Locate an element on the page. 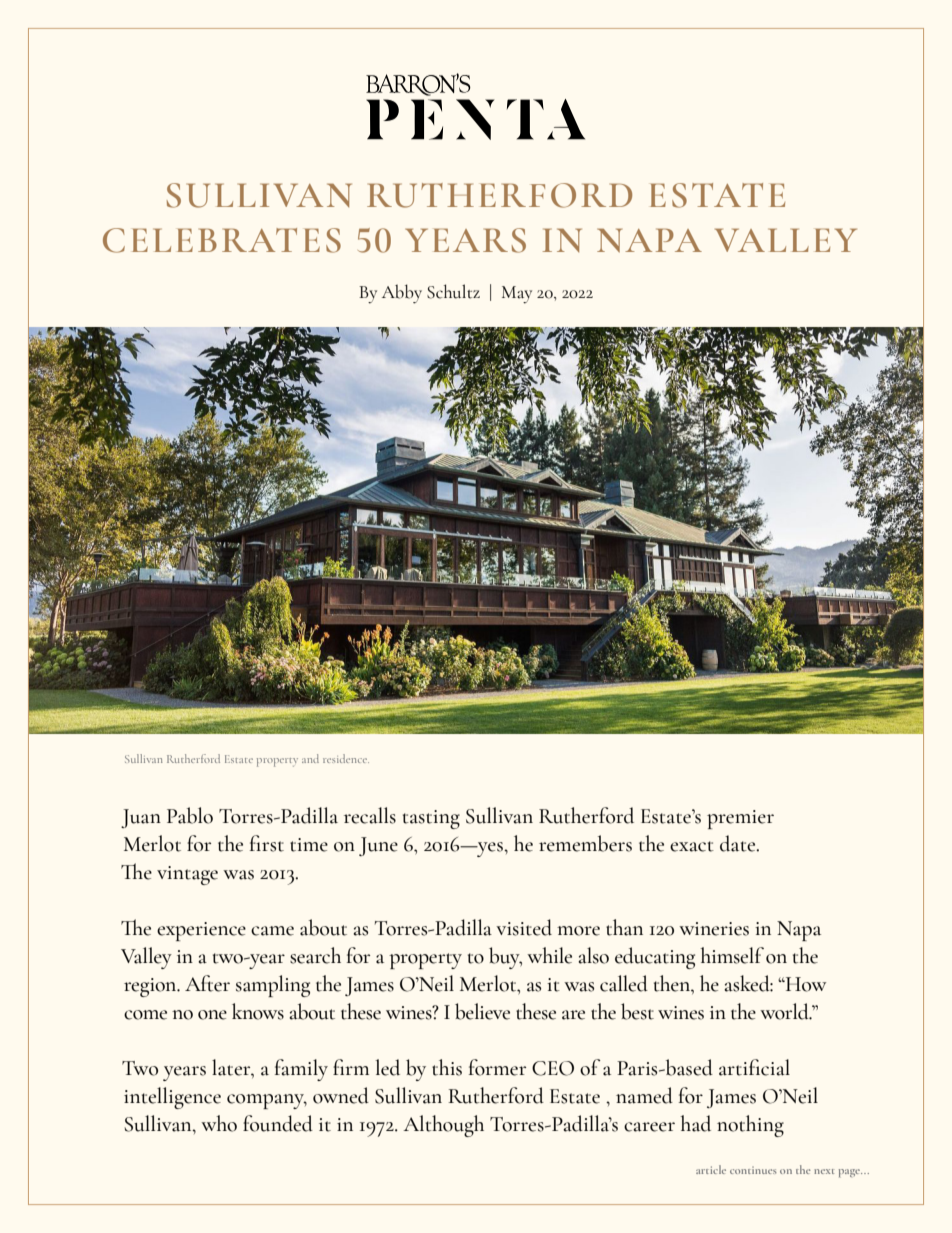 The height and width of the page is (1233, 952). Abby is located at coordinates (402, 294).
